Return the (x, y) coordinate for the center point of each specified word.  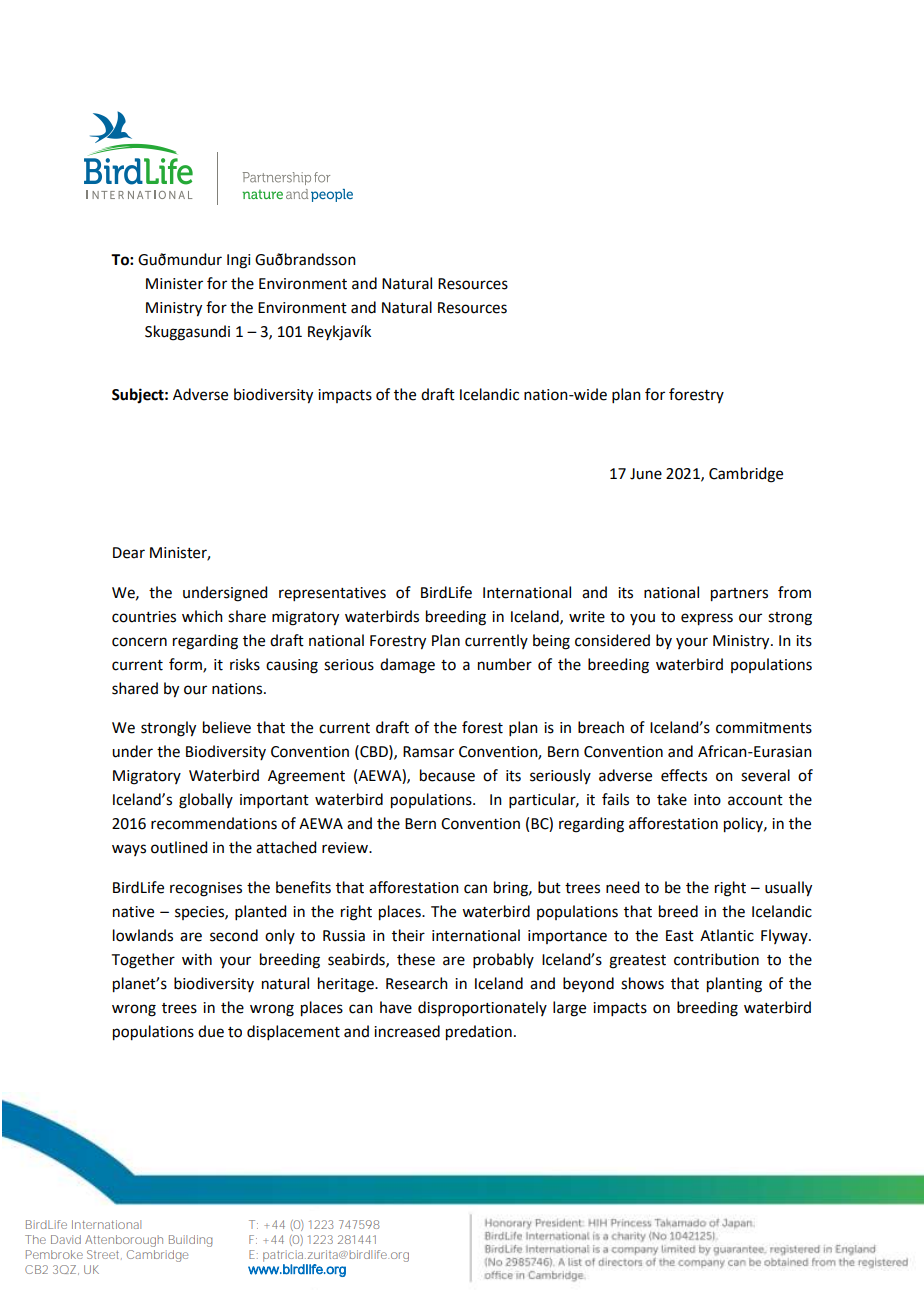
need (622, 887)
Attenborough (124, 1241)
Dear (129, 553)
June (646, 474)
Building (190, 1241)
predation (479, 1033)
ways (129, 850)
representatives (332, 594)
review (346, 848)
